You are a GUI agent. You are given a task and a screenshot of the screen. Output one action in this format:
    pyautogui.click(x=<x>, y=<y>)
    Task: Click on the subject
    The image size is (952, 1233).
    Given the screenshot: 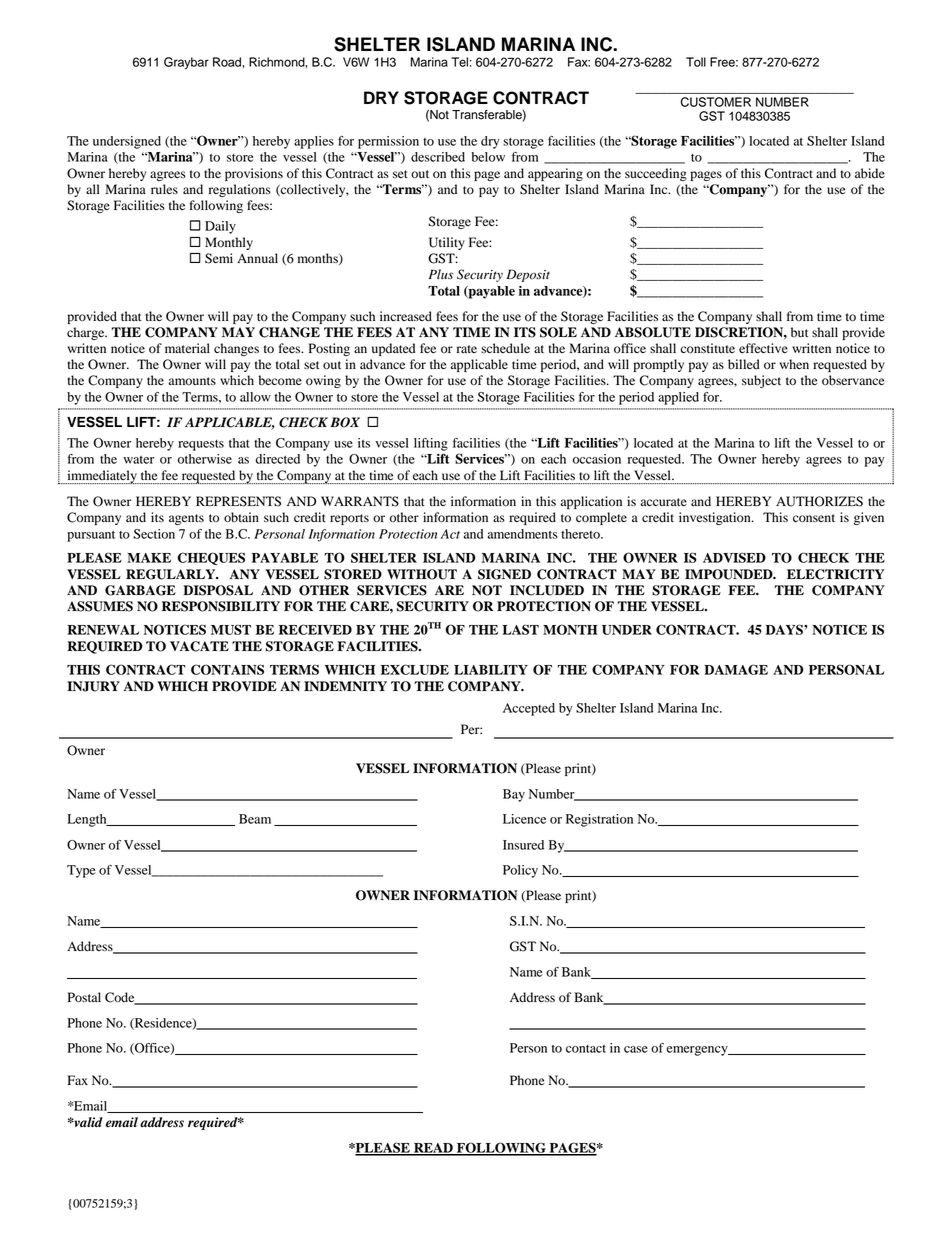 What is the action you would take?
    pyautogui.click(x=761, y=381)
